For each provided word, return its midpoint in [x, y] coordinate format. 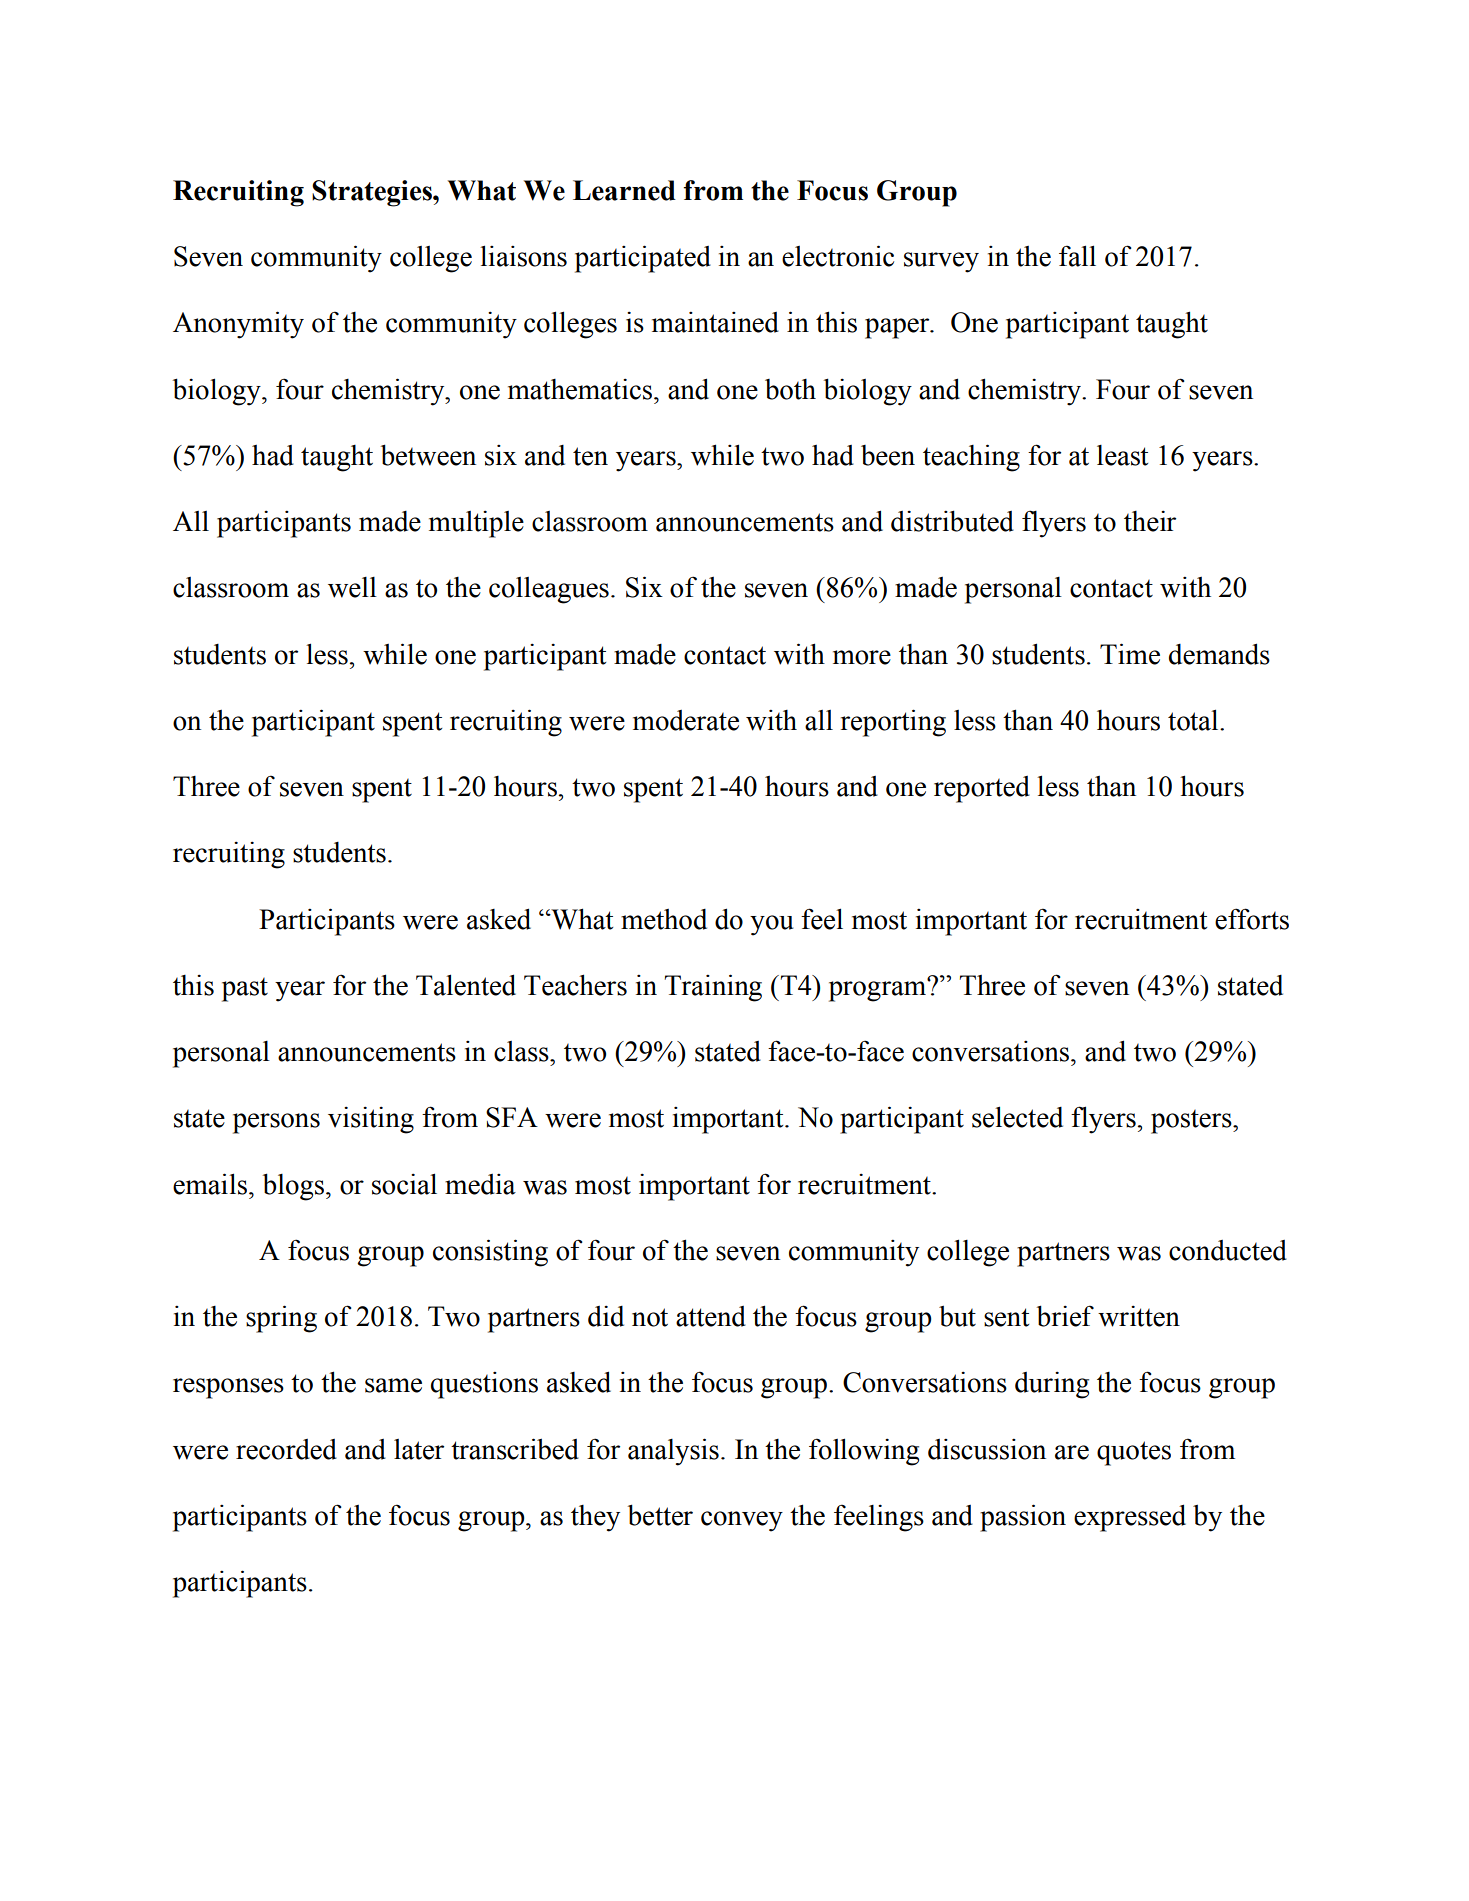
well [352, 587]
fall [1077, 256]
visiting [371, 1120]
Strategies [373, 193]
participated [643, 259]
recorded [286, 1449]
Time [1130, 654]
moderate [686, 720]
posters [1192, 1122]
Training [713, 988]
